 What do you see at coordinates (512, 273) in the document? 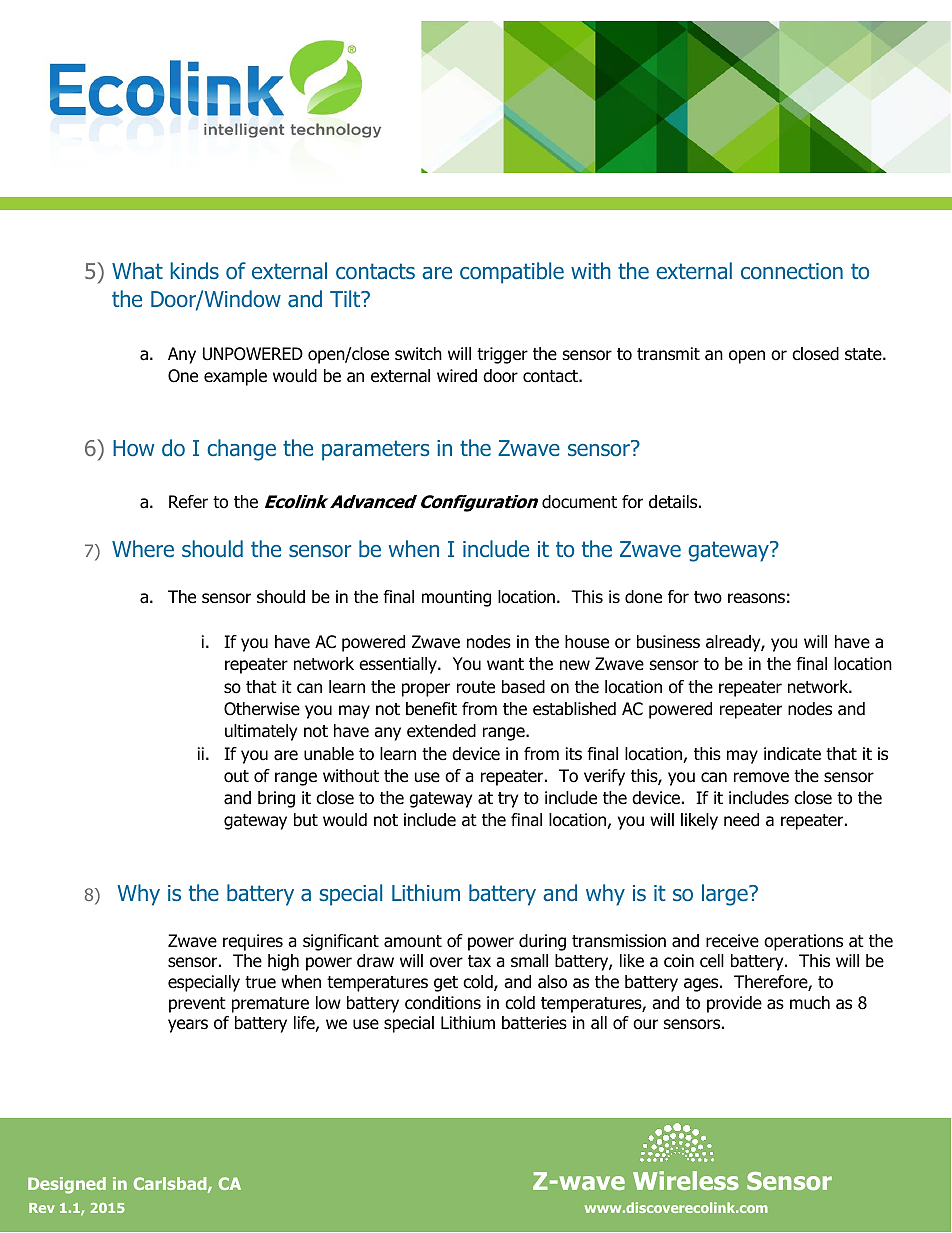
I see `compatible` at bounding box center [512, 273].
